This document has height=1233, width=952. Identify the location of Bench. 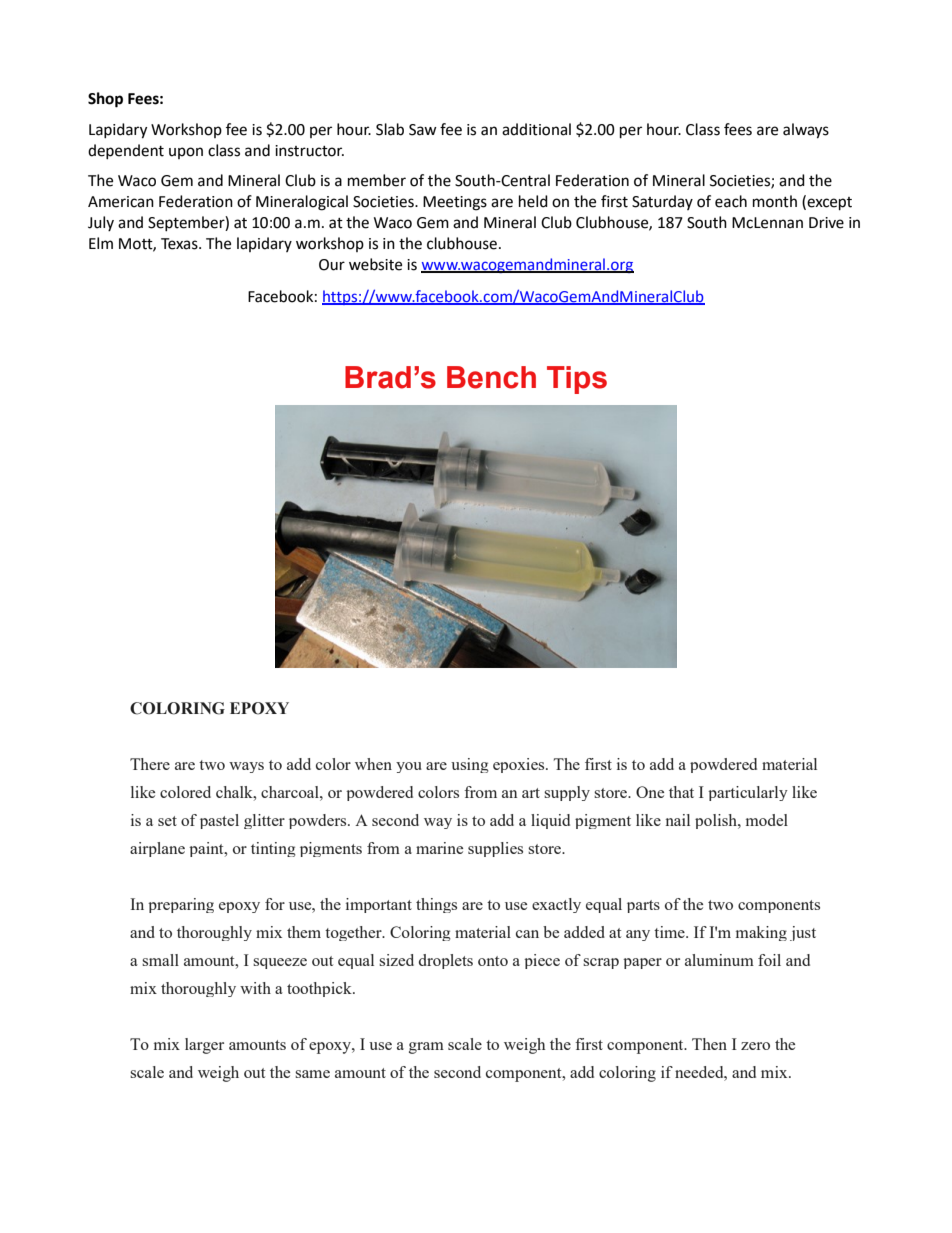
(491, 377).
